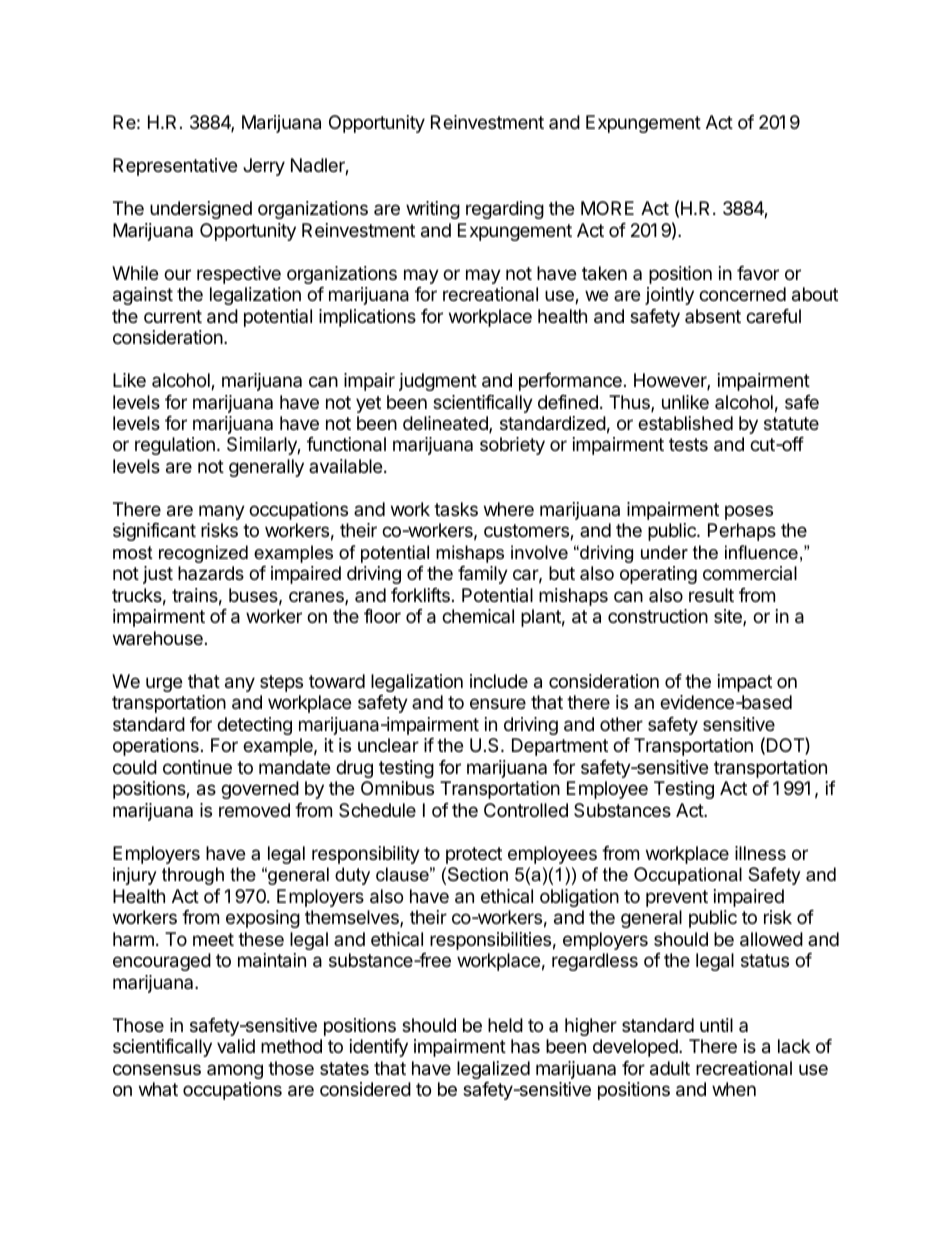 The width and height of the document is (952, 1233). I want to click on Controlled, so click(526, 810).
